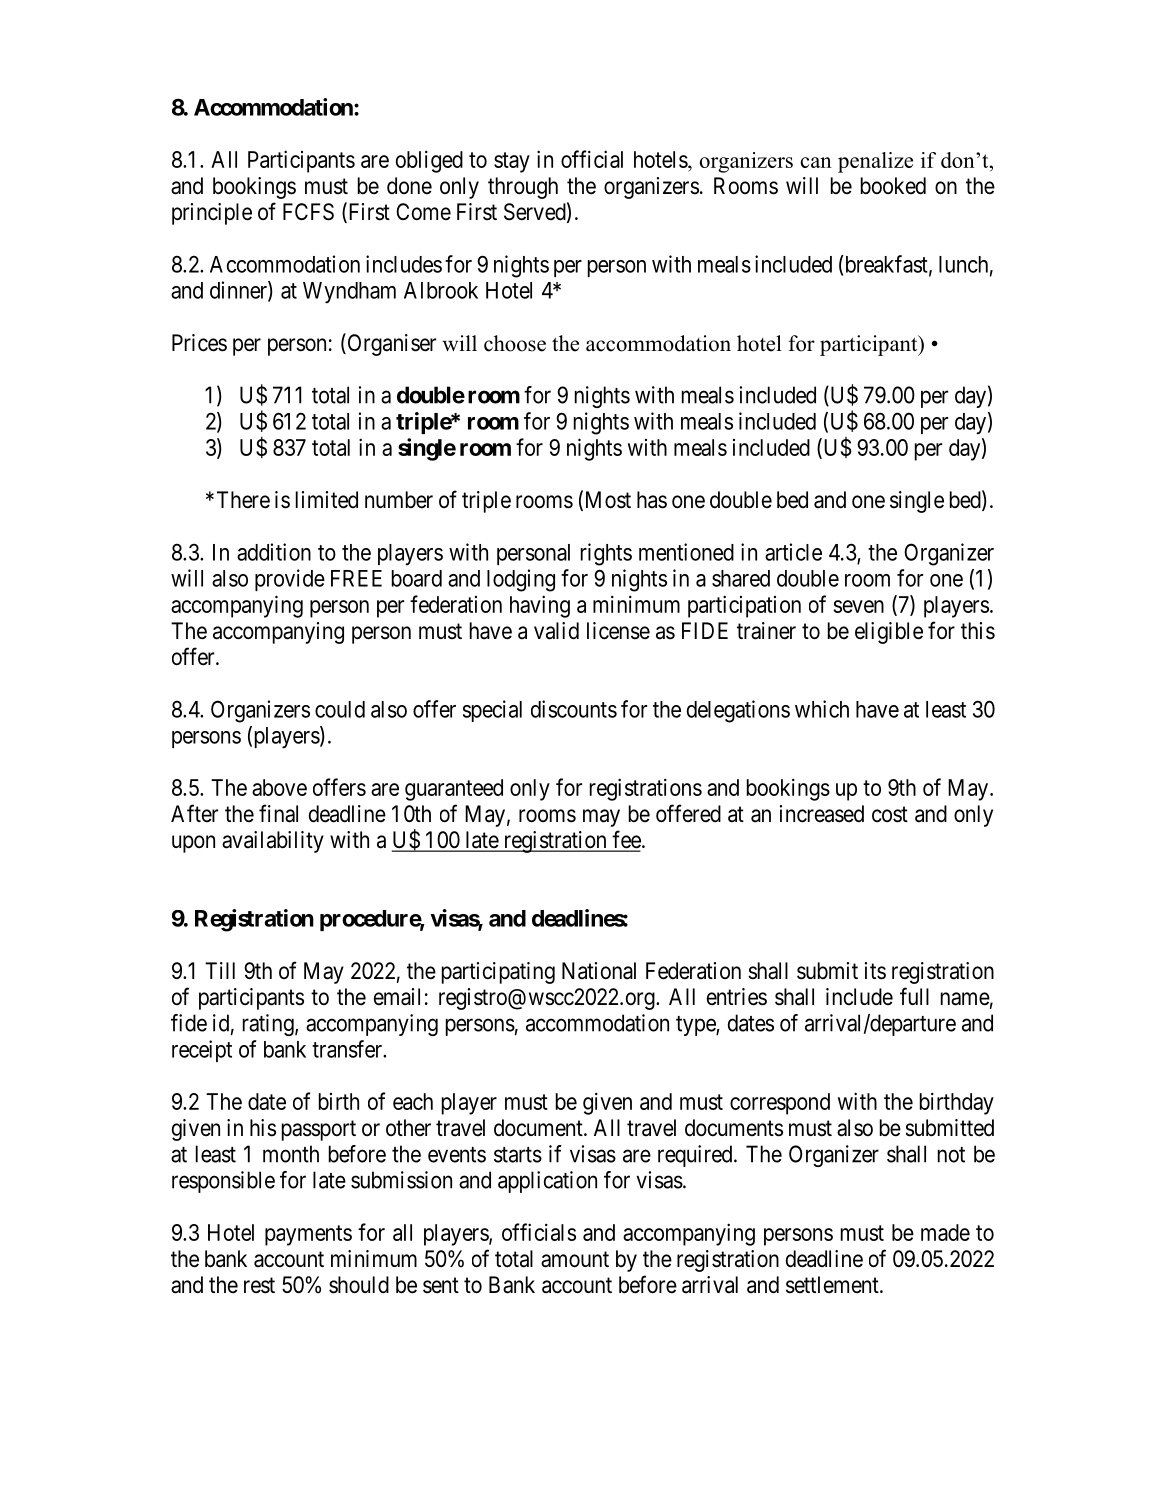  I want to click on booked, so click(893, 186).
